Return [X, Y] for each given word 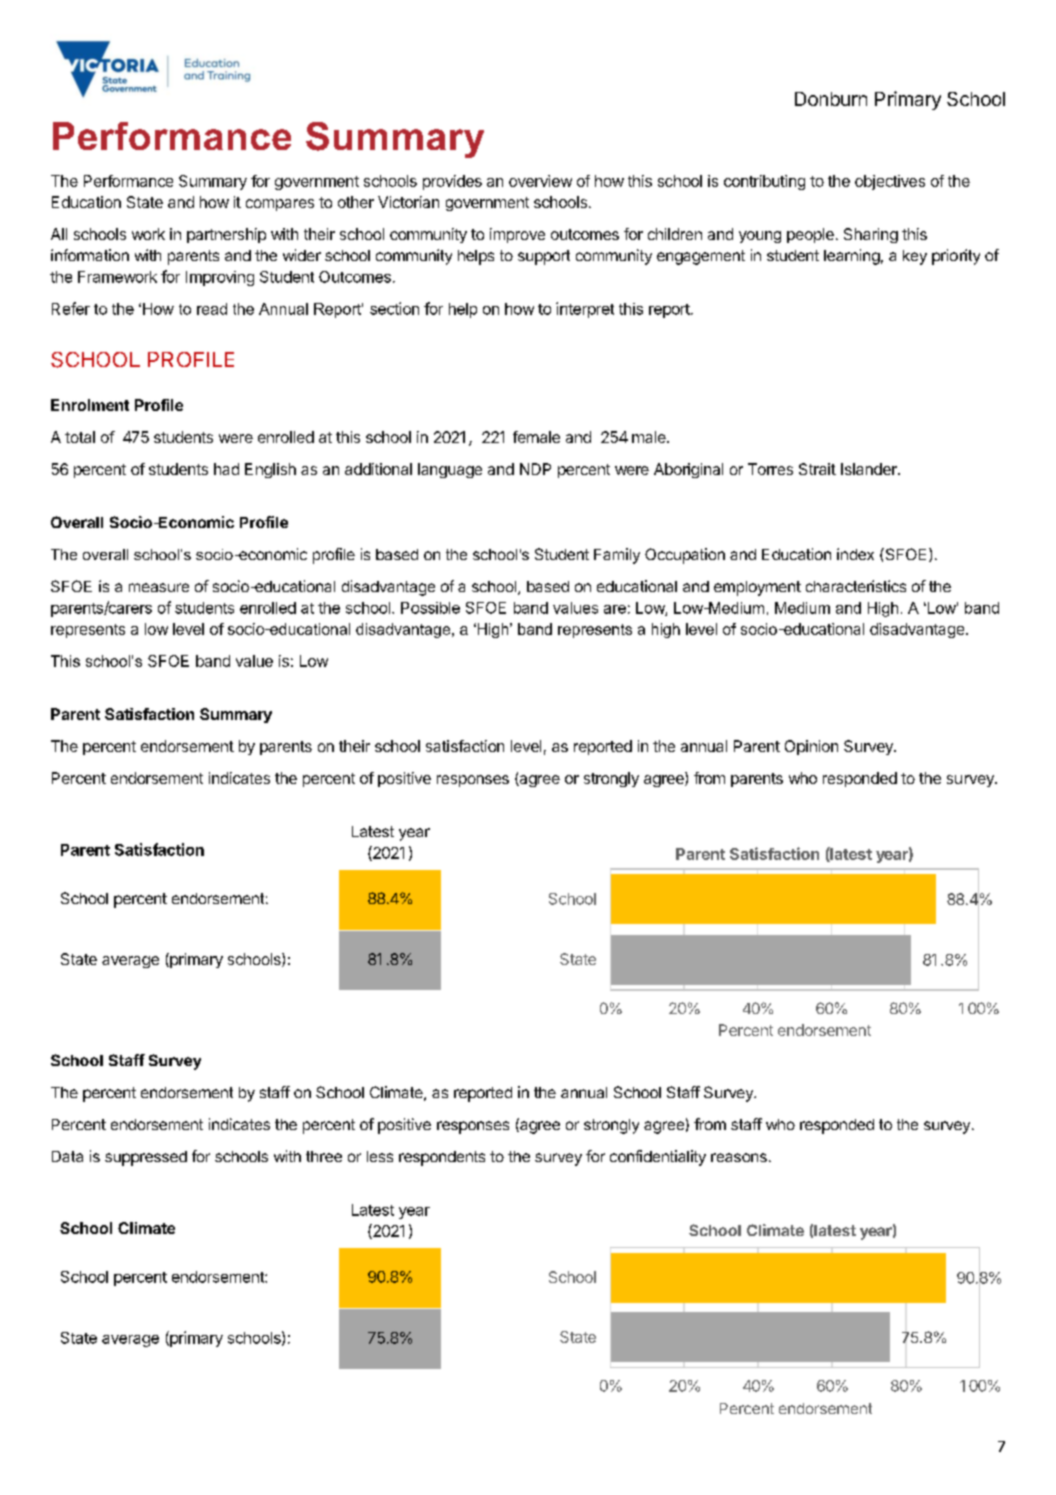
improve [517, 235]
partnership [226, 235]
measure [159, 587]
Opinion [811, 747]
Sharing [871, 235]
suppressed [146, 1158]
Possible [430, 608]
